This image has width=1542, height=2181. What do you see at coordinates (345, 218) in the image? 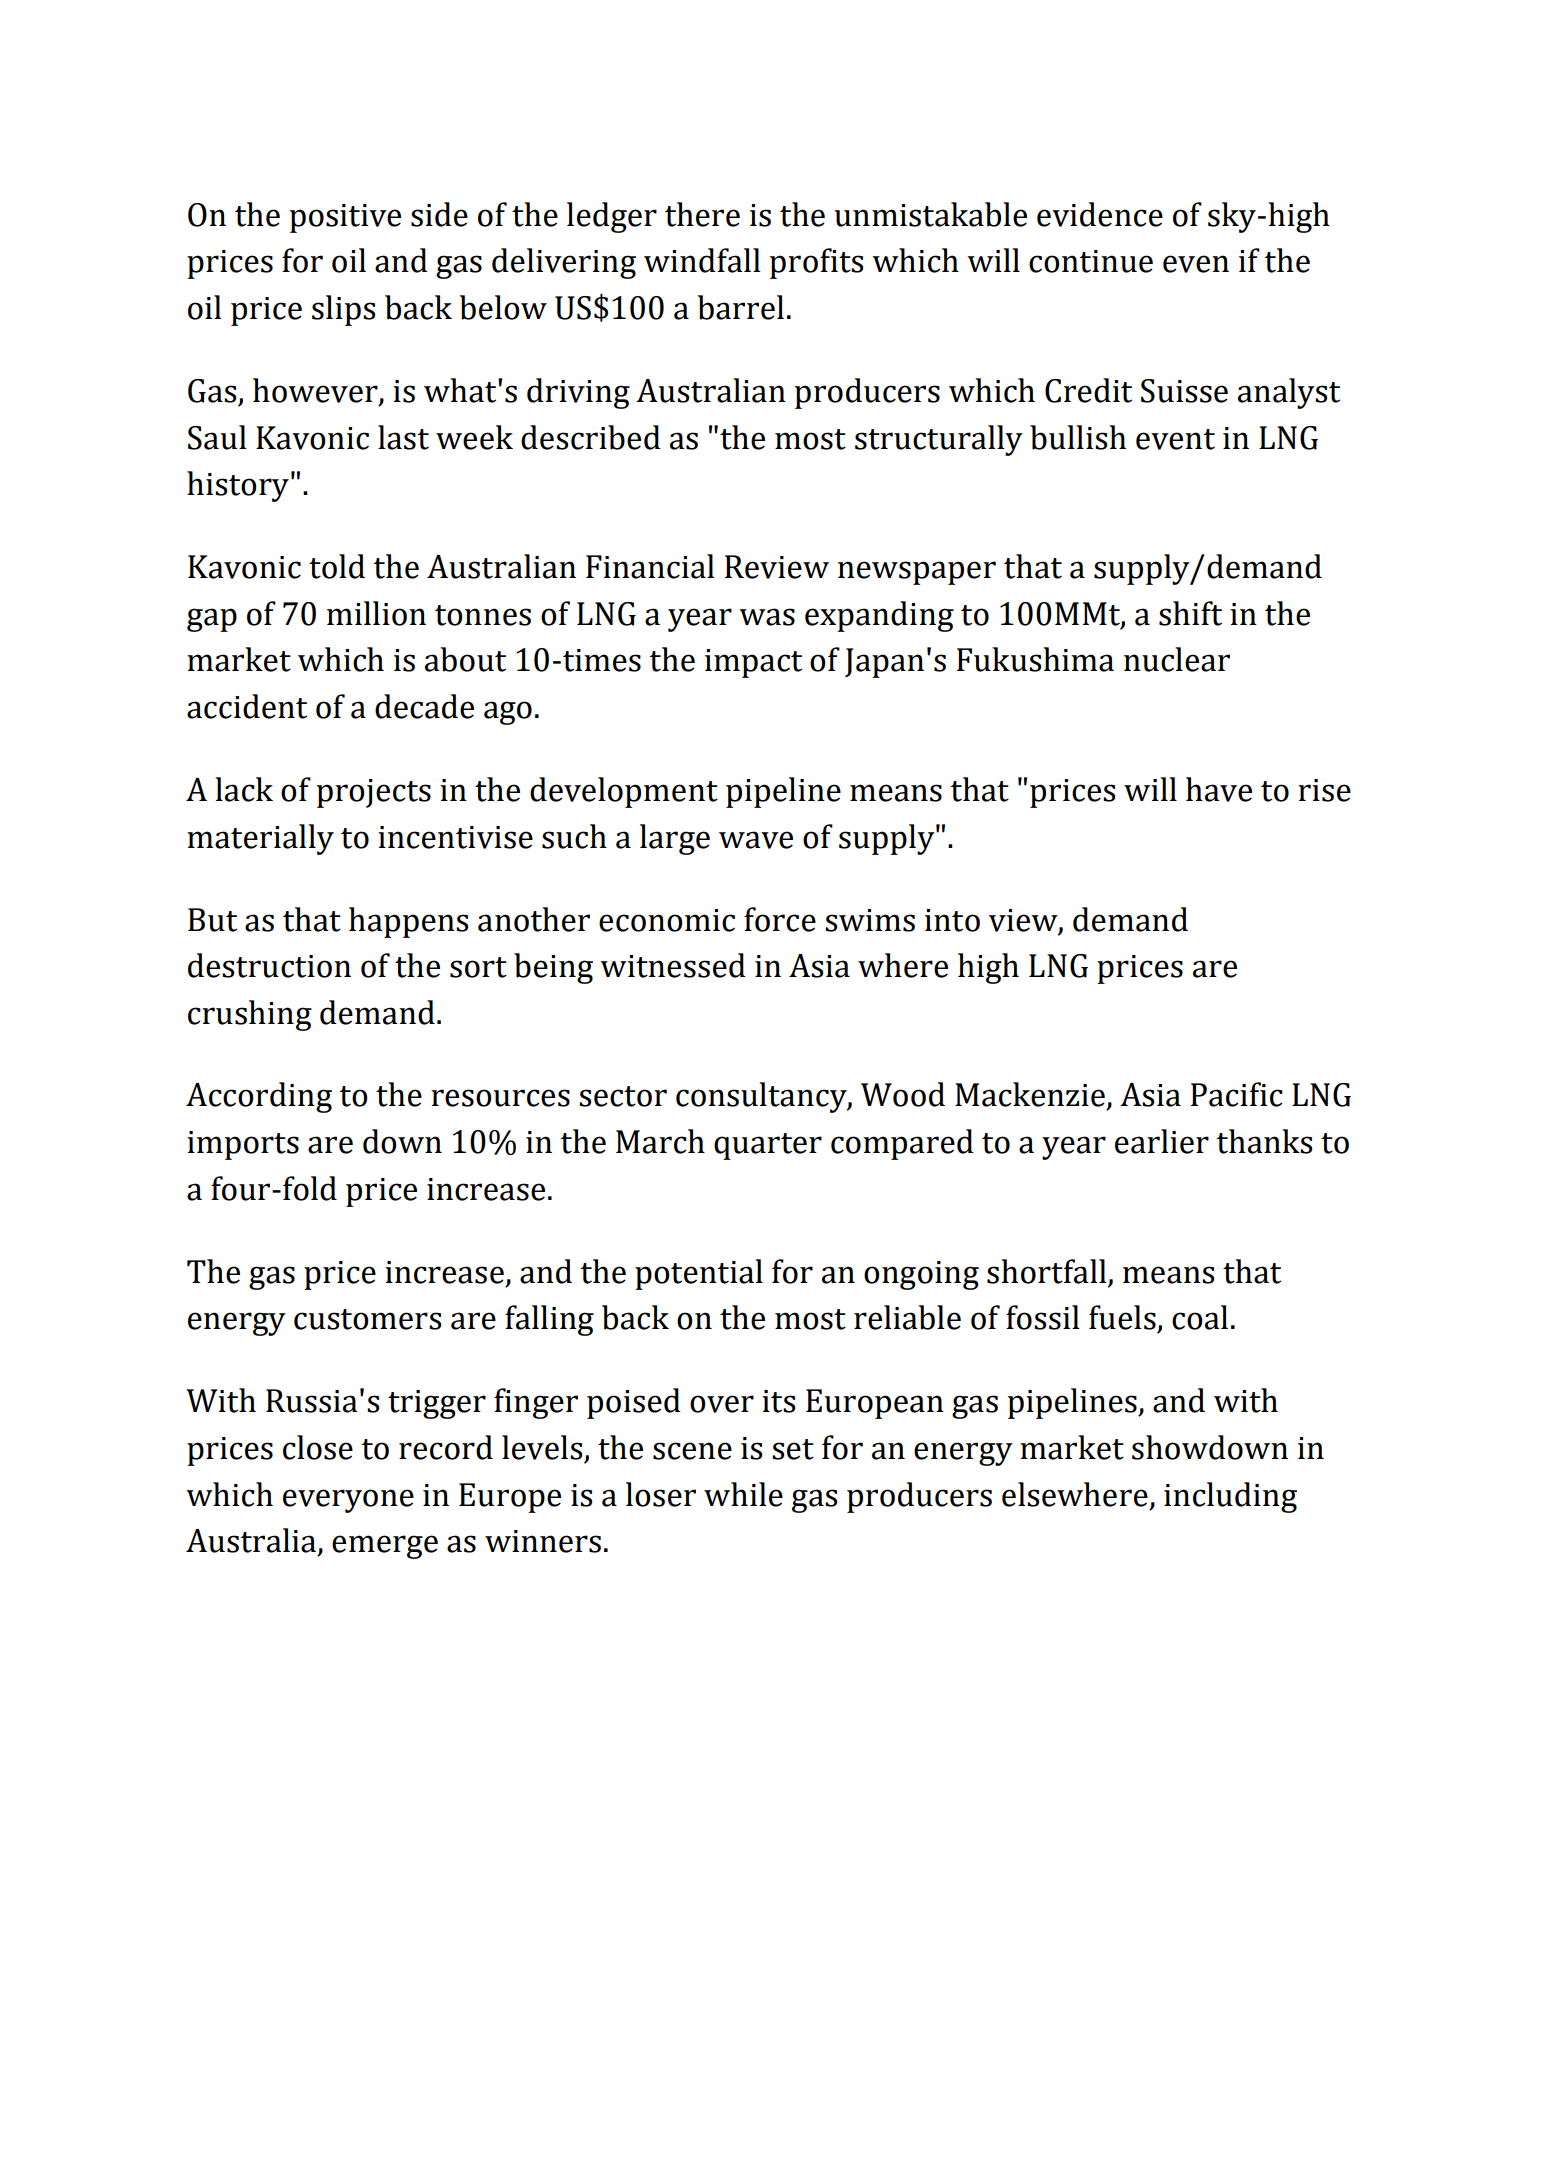
I see `positive` at bounding box center [345, 218].
